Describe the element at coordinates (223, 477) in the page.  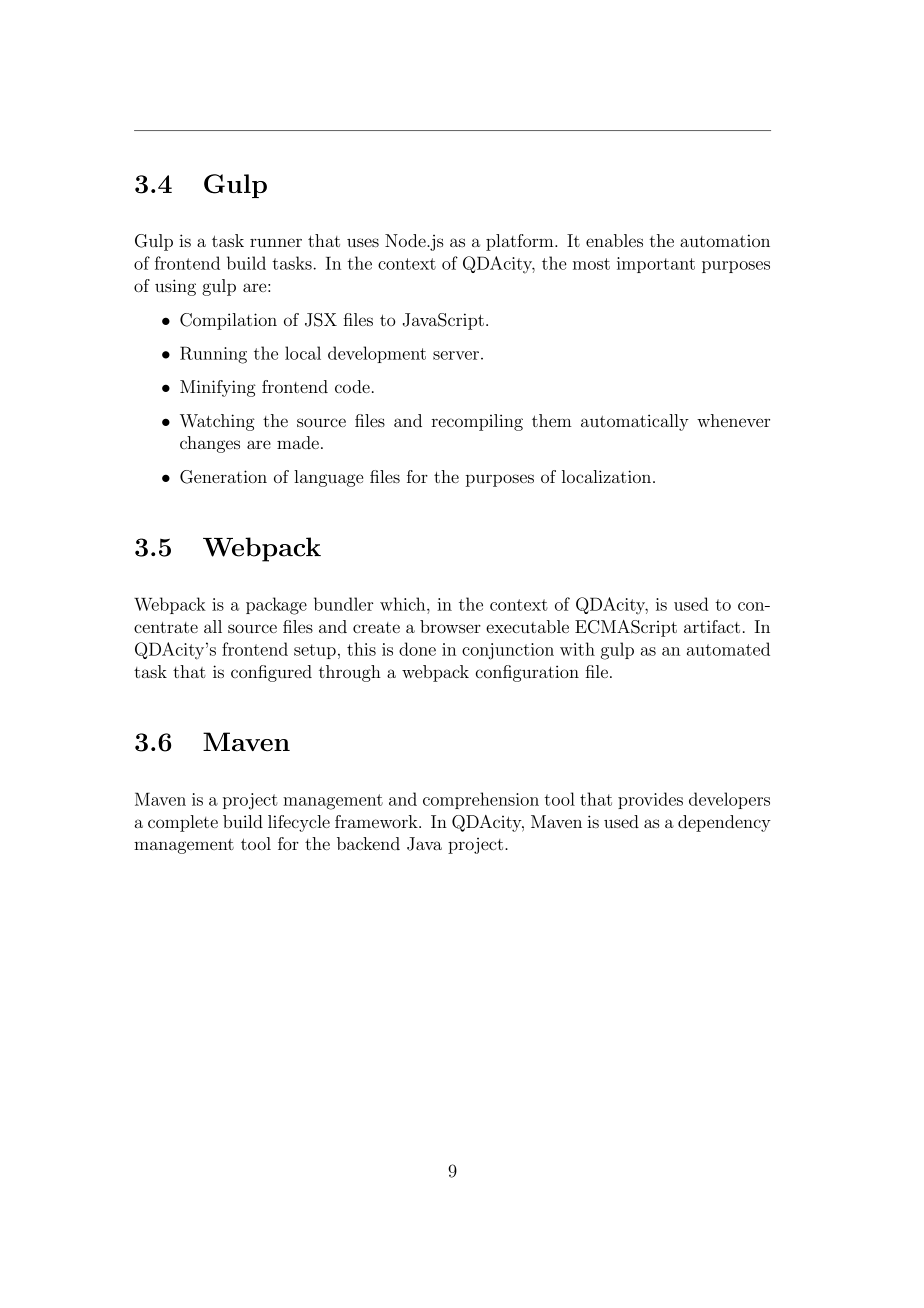
I see `Generation` at that location.
